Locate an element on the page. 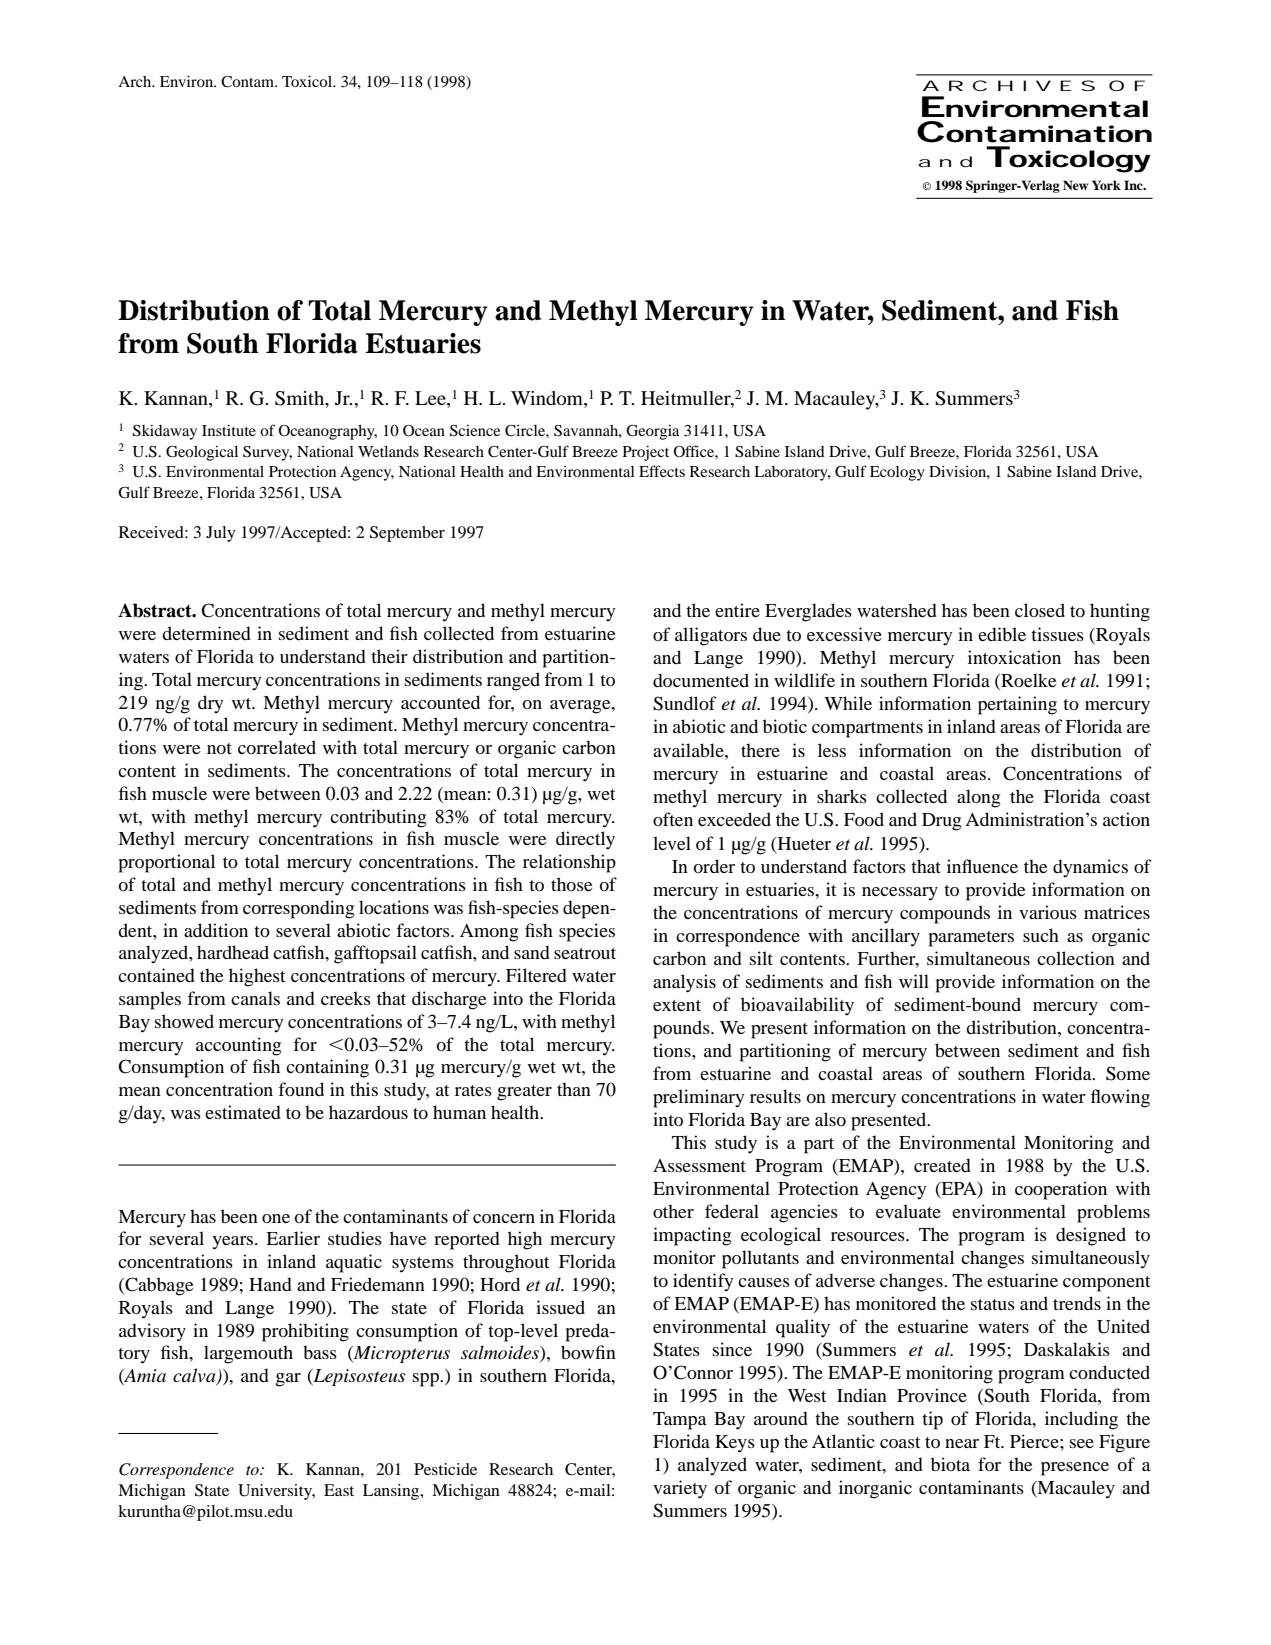 The height and width of the document is (1645, 1271). New is located at coordinates (1075, 185).
